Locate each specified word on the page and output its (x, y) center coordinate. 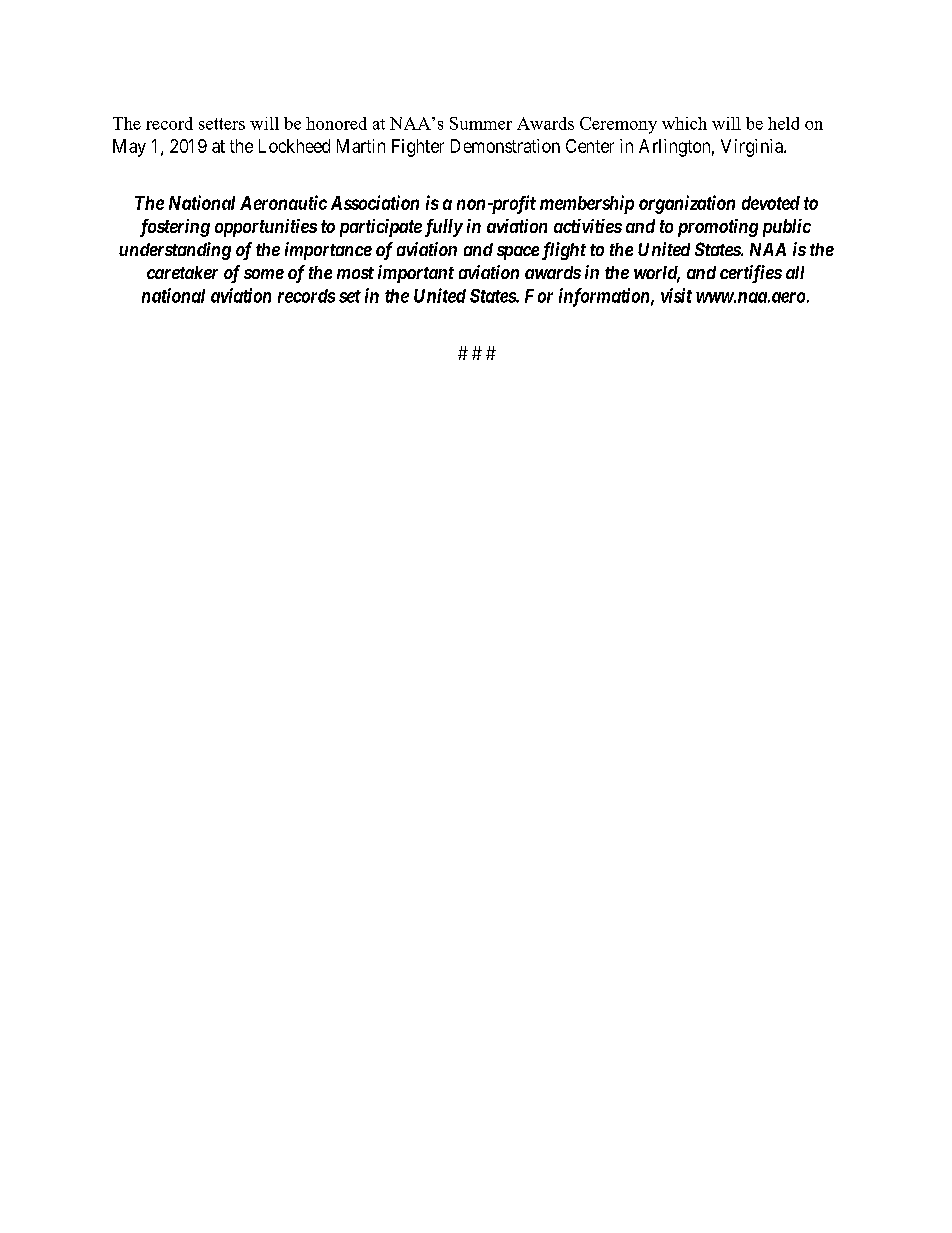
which (684, 123)
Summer (481, 123)
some (264, 274)
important (416, 274)
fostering (175, 228)
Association (375, 202)
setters (222, 124)
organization (687, 204)
